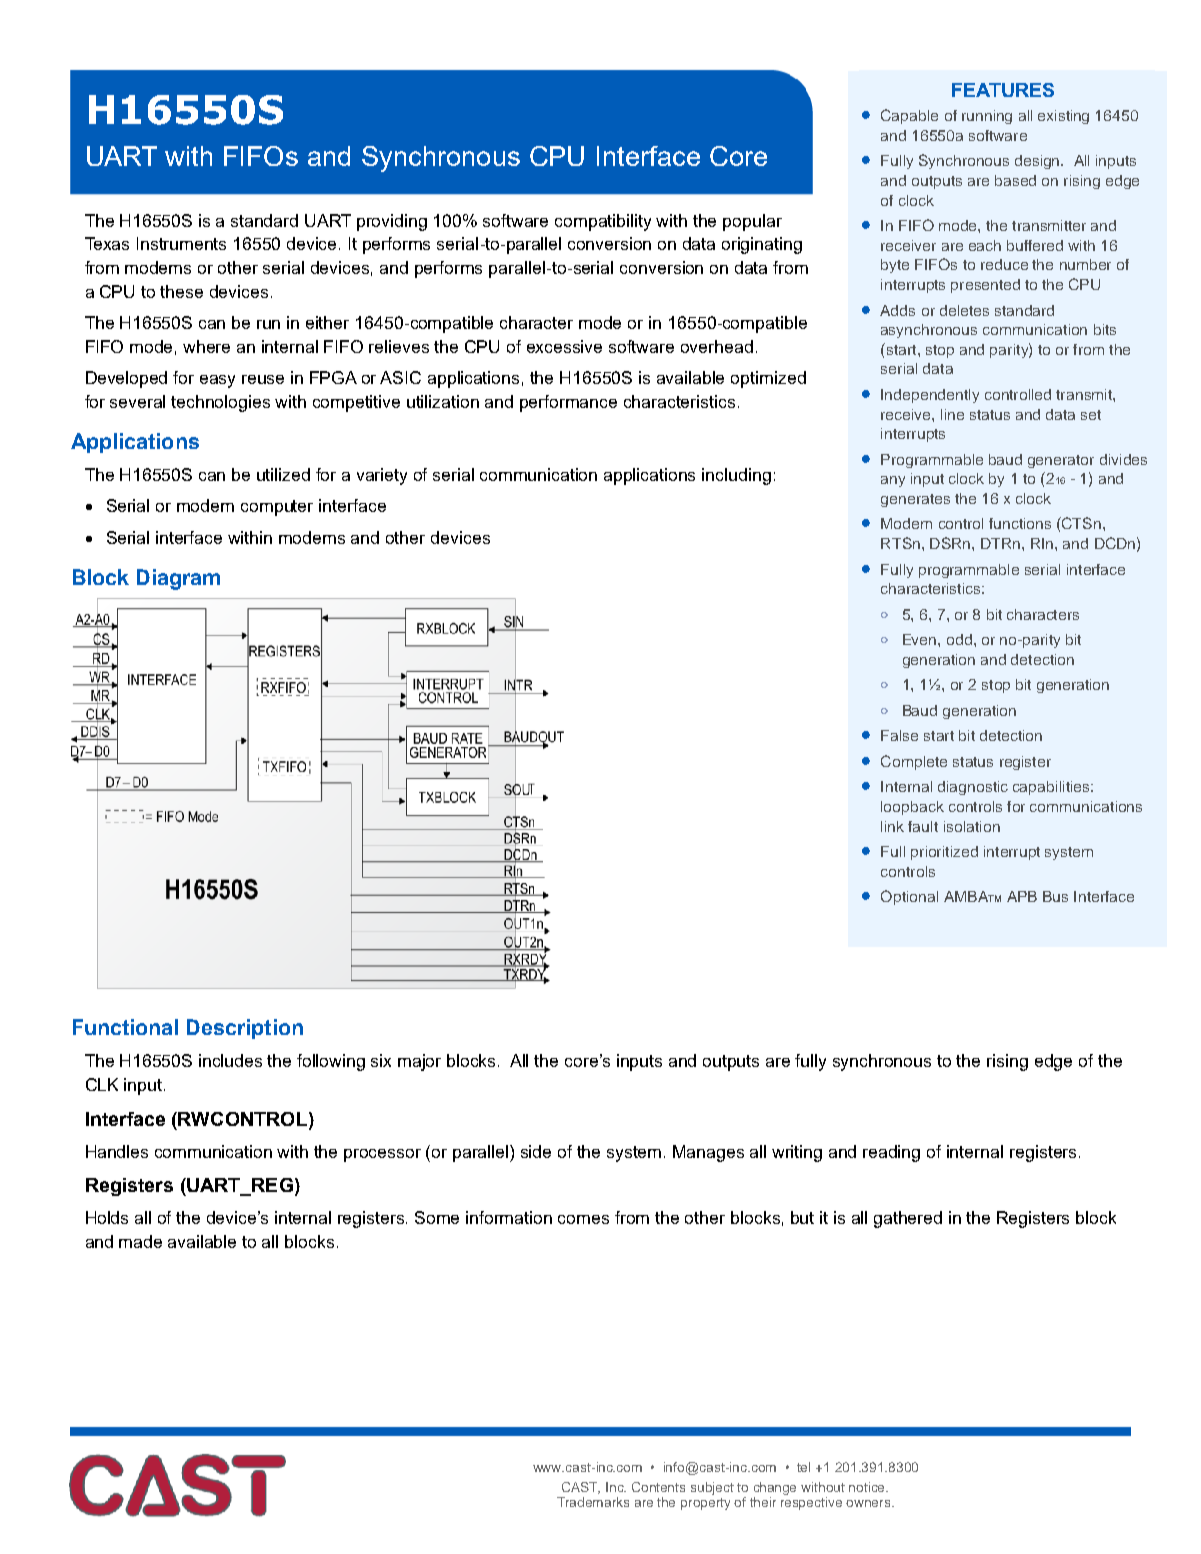  Describe the element at coordinates (868, 1487) in the image. I see `notice` at that location.
